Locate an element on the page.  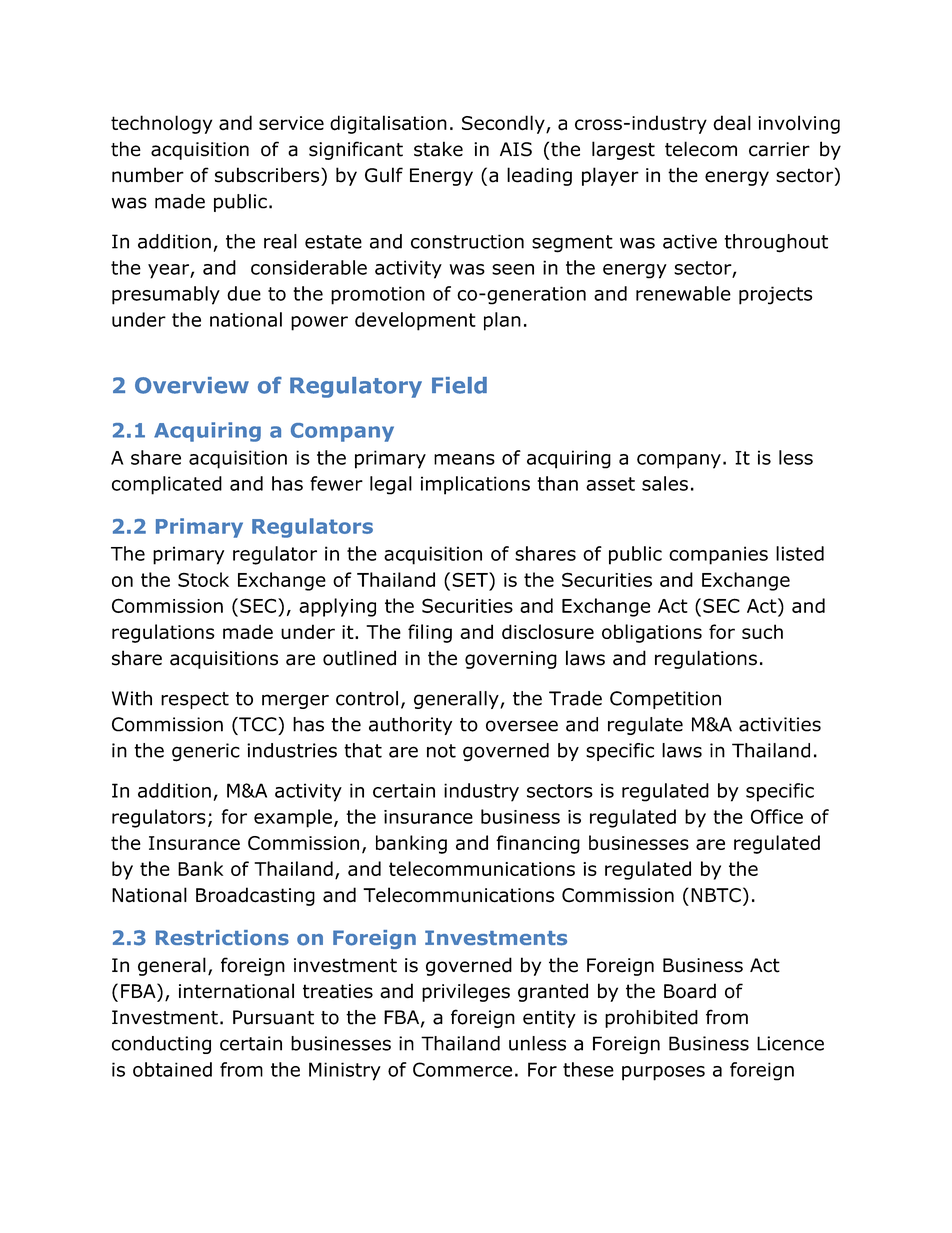
filing is located at coordinates (430, 633).
